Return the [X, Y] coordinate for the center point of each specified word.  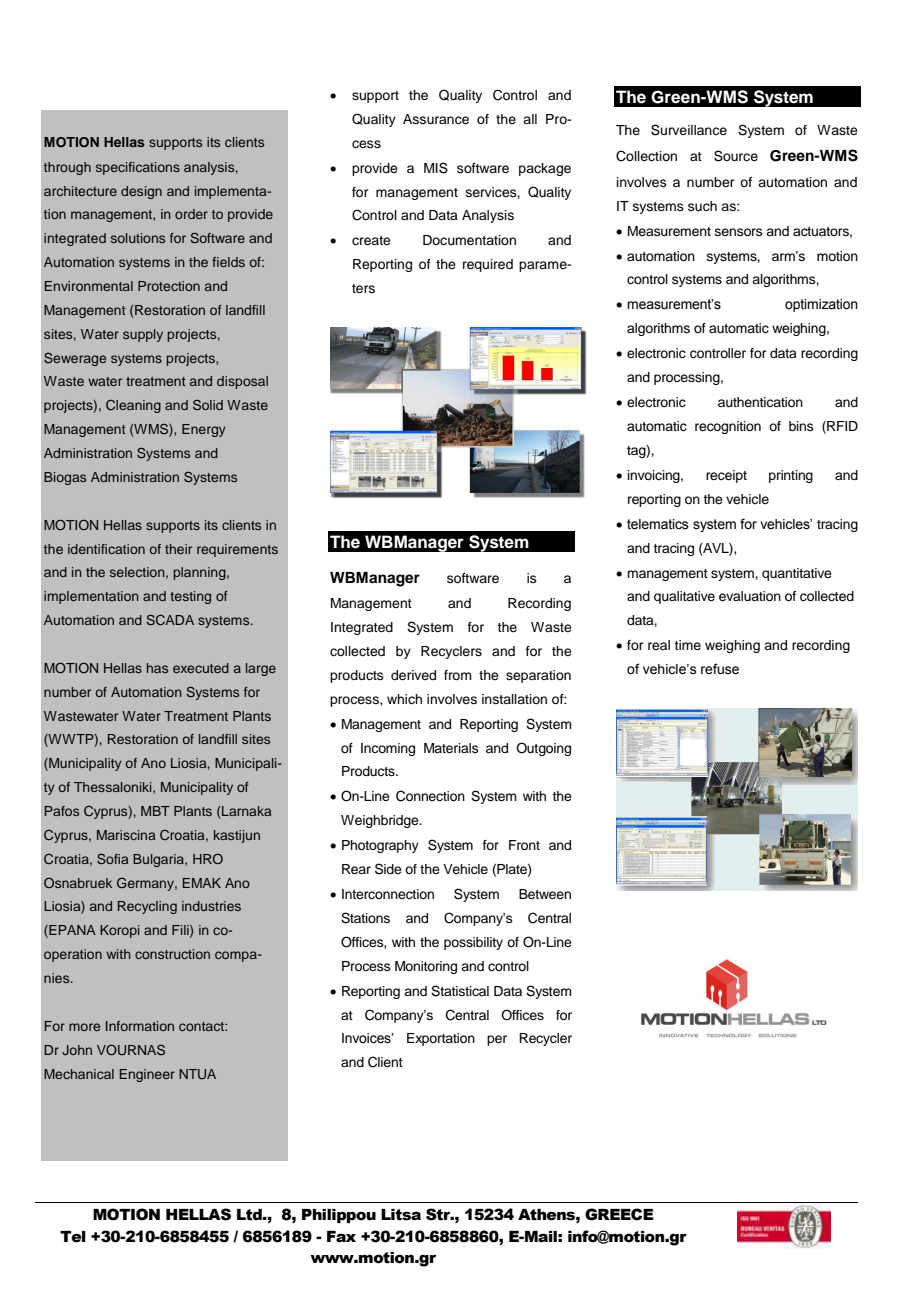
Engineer [147, 1075]
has [157, 668]
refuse [720, 669]
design [141, 192]
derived [413, 675]
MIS [436, 168]
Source [736, 156]
